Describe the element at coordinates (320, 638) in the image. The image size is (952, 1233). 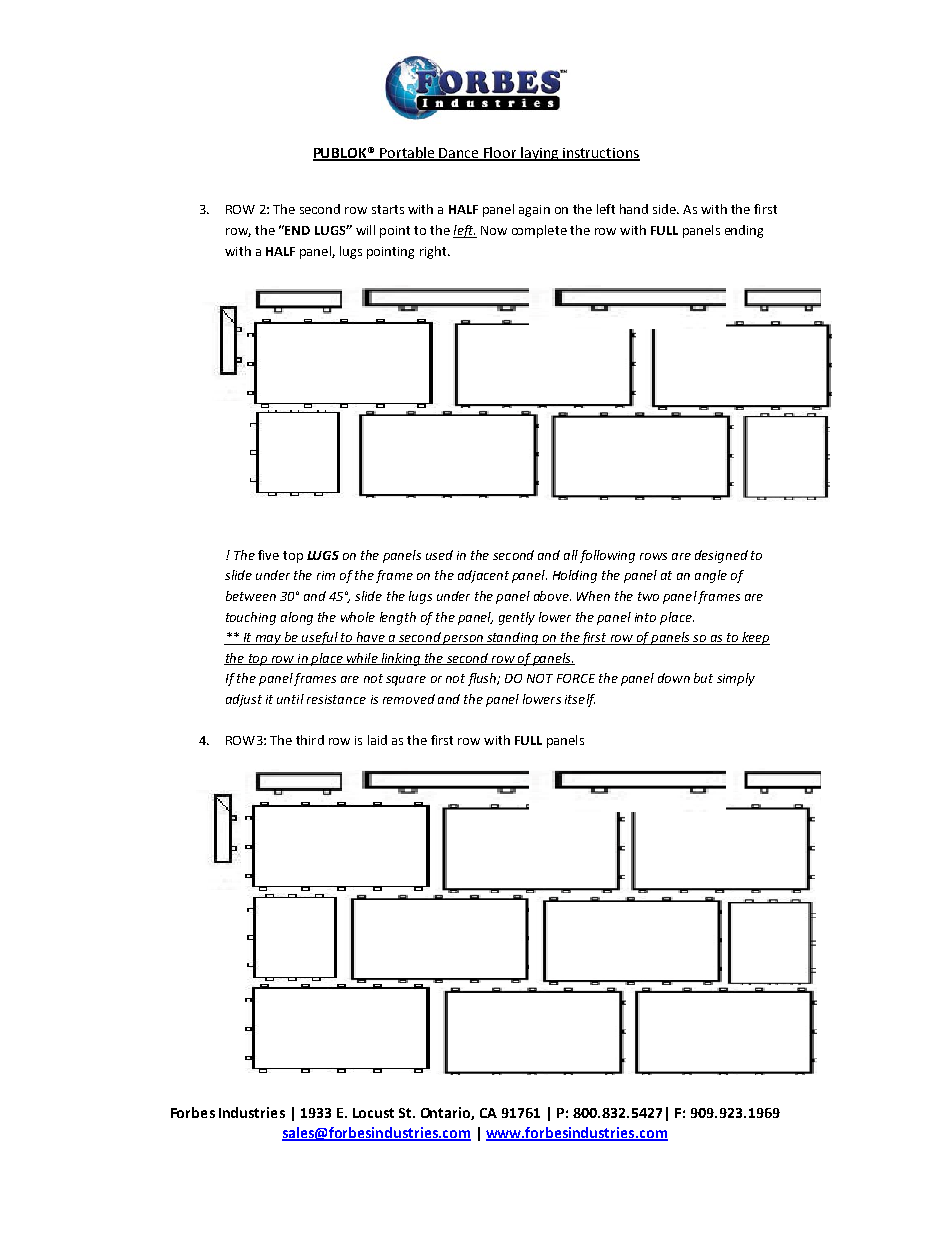
I see `useful` at that location.
